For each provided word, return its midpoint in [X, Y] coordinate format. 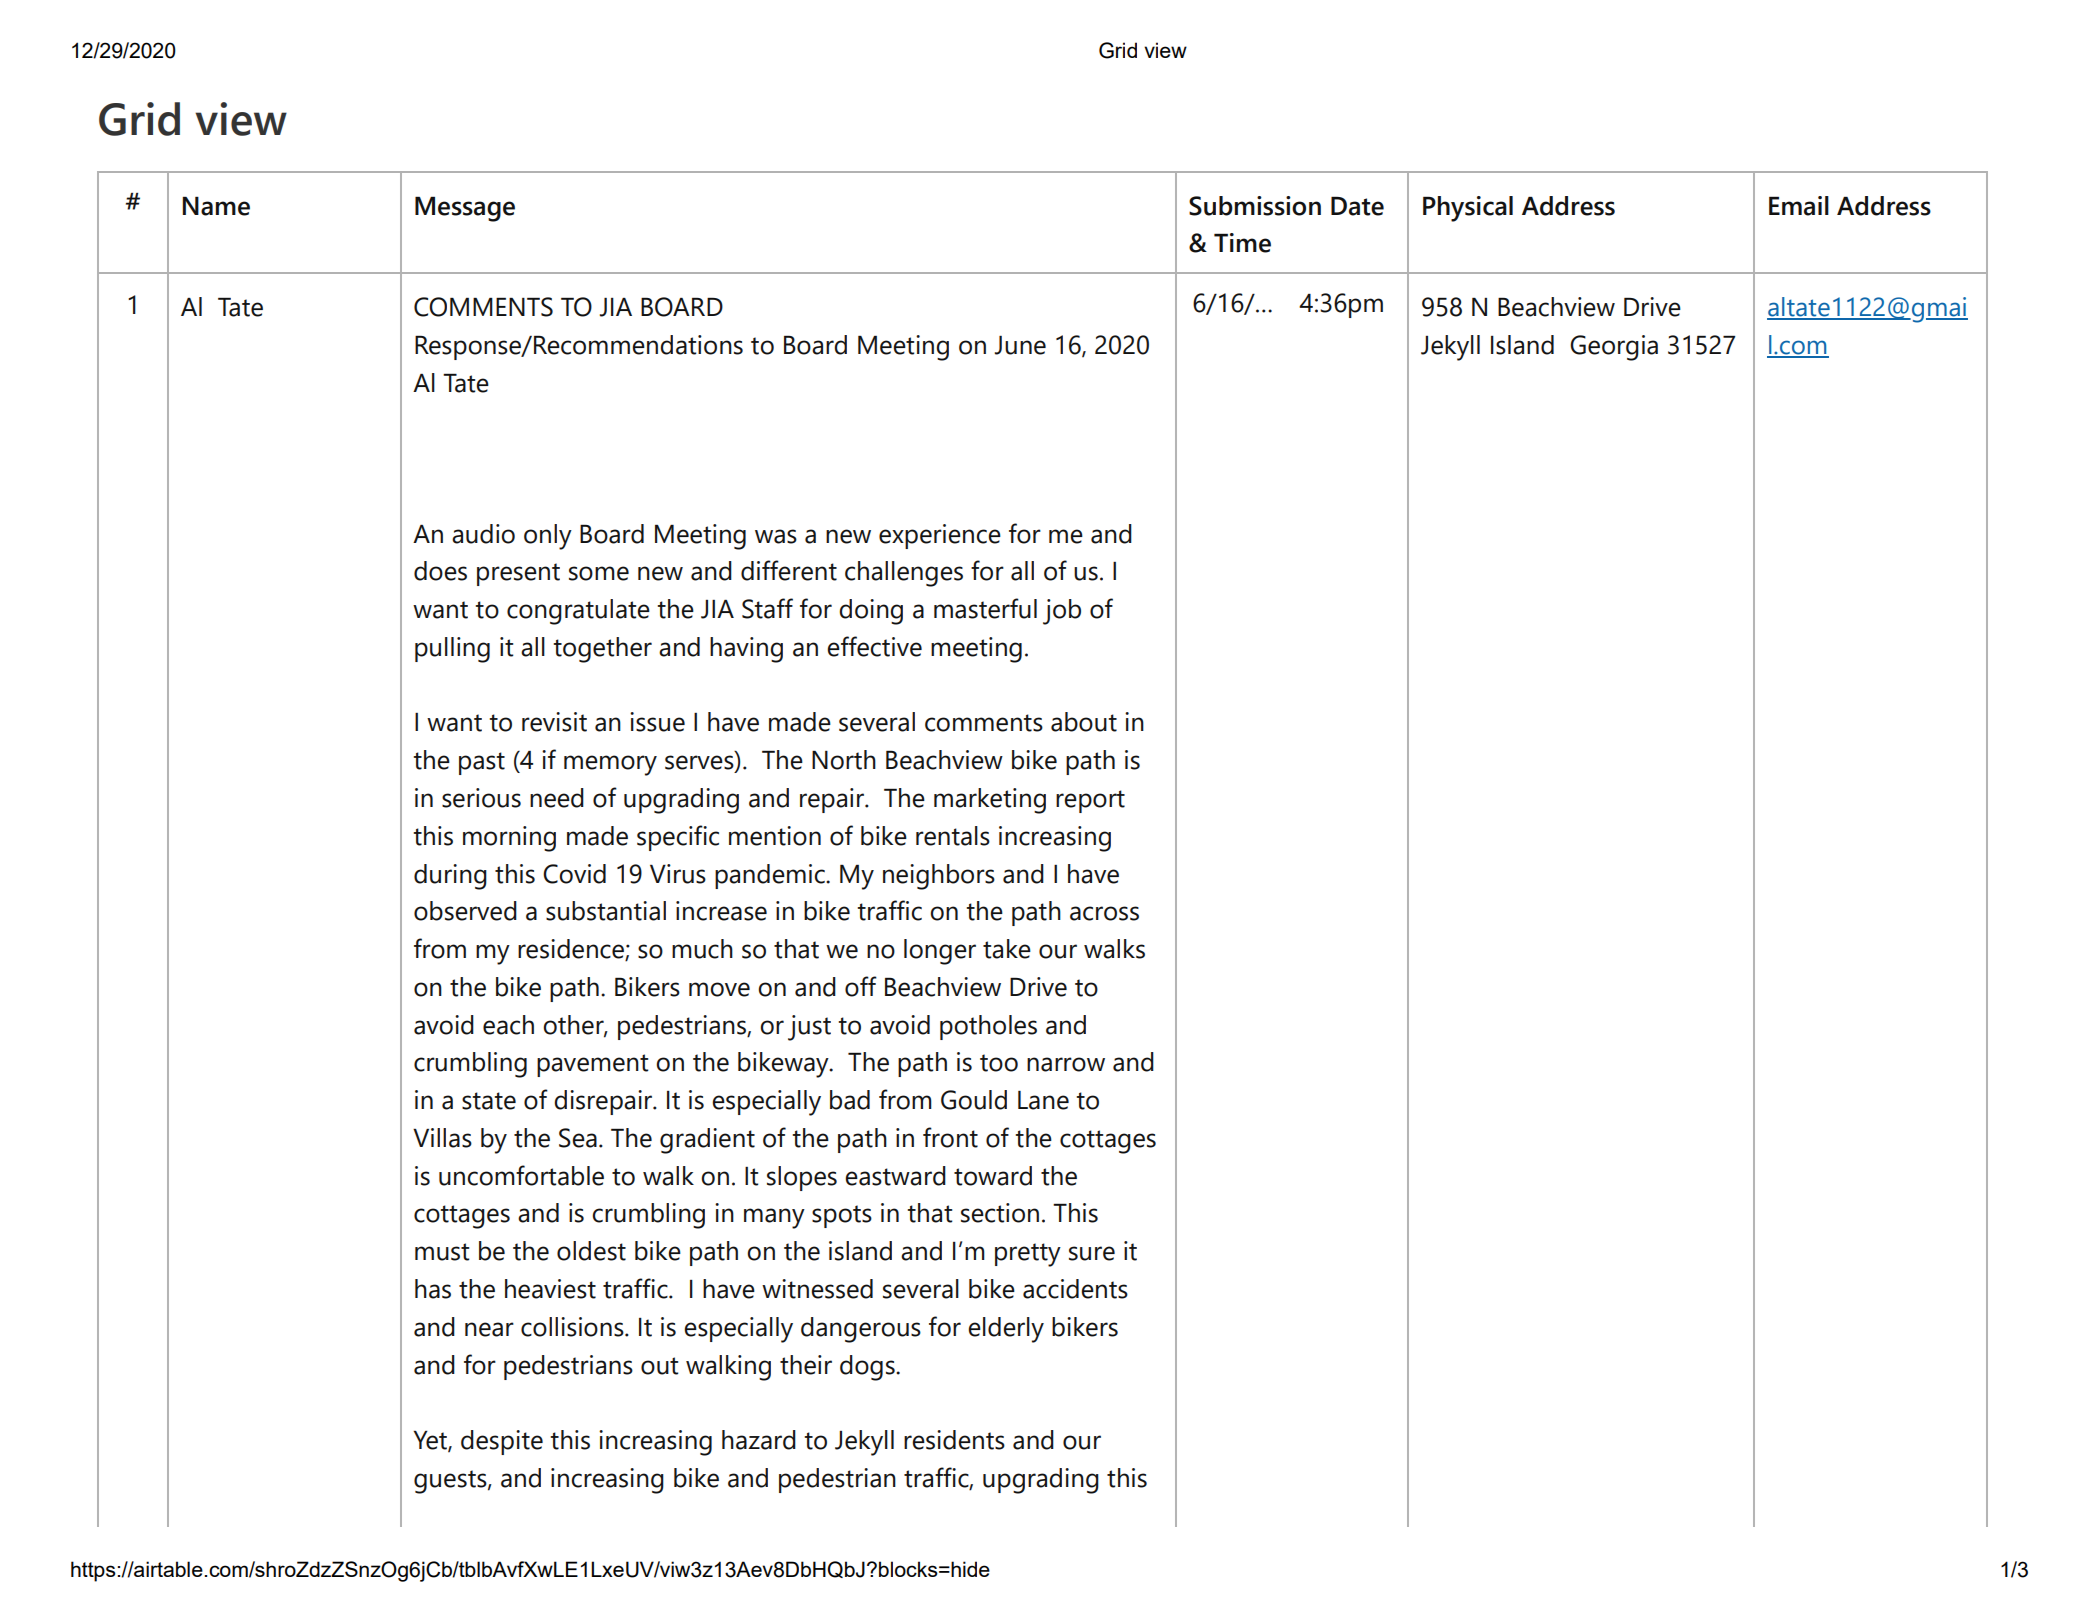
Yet [431, 1441]
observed [465, 911]
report [1090, 801]
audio [483, 534]
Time [1242, 243]
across [1104, 913]
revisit [554, 722]
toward [993, 1176]
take [1007, 949]
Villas [442, 1138]
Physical [1468, 209]
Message [465, 209]
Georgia [1614, 348]
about [1084, 722]
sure [1092, 1253]
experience [940, 536]
